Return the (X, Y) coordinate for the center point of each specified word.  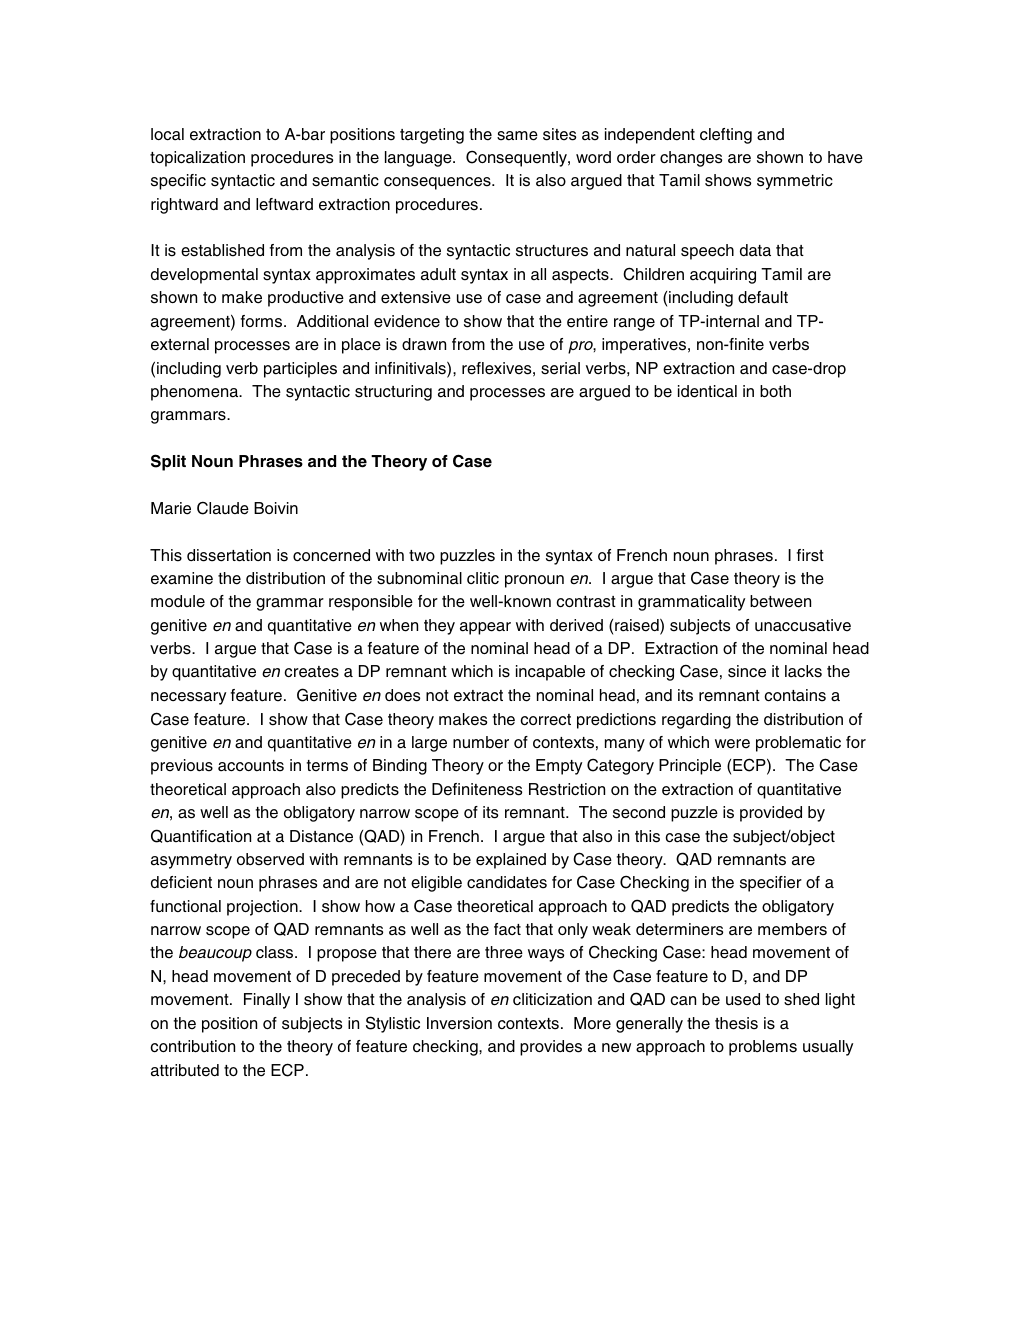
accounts (251, 766)
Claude (223, 508)
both (775, 391)
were (732, 744)
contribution (192, 1046)
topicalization (197, 159)
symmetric (795, 182)
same (517, 136)
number (481, 742)
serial (560, 368)
